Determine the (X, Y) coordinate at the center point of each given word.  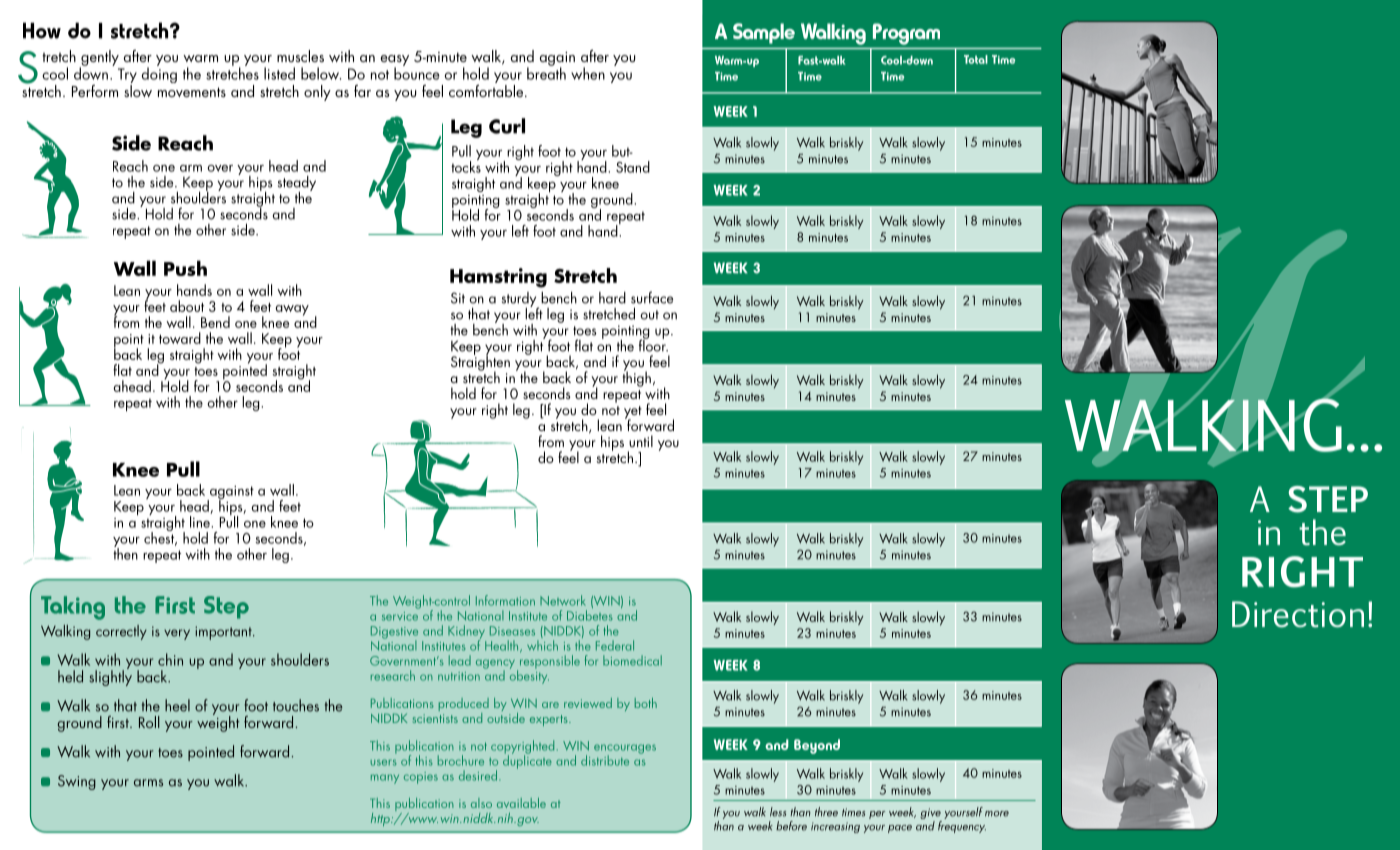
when (588, 73)
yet (633, 413)
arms (148, 783)
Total (976, 59)
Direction (1298, 614)
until (641, 441)
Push (185, 268)
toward (180, 338)
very (177, 634)
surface (652, 297)
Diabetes (590, 615)
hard (612, 298)
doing (159, 74)
